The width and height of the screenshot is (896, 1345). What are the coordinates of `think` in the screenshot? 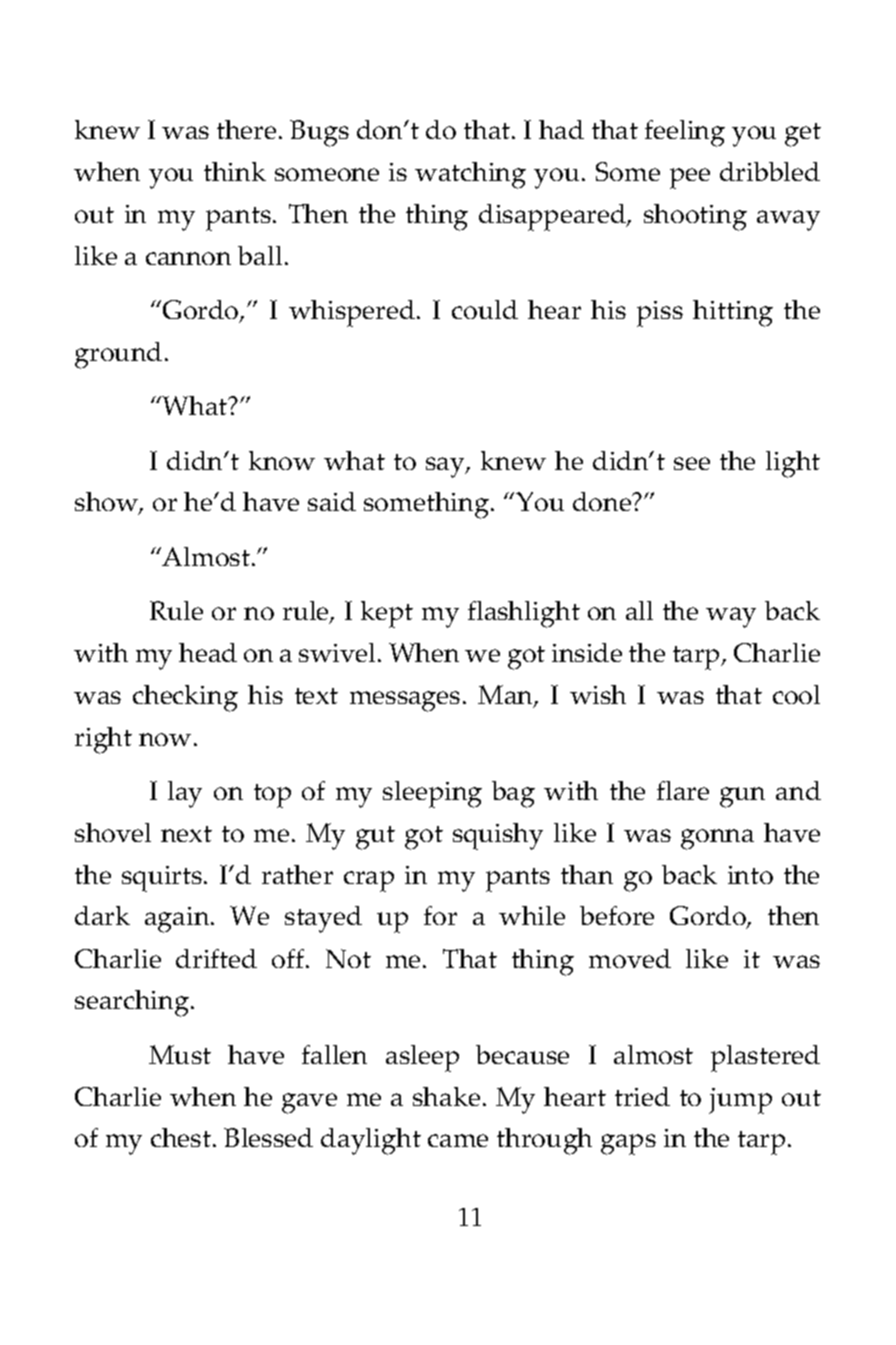 It's located at (235, 171).
